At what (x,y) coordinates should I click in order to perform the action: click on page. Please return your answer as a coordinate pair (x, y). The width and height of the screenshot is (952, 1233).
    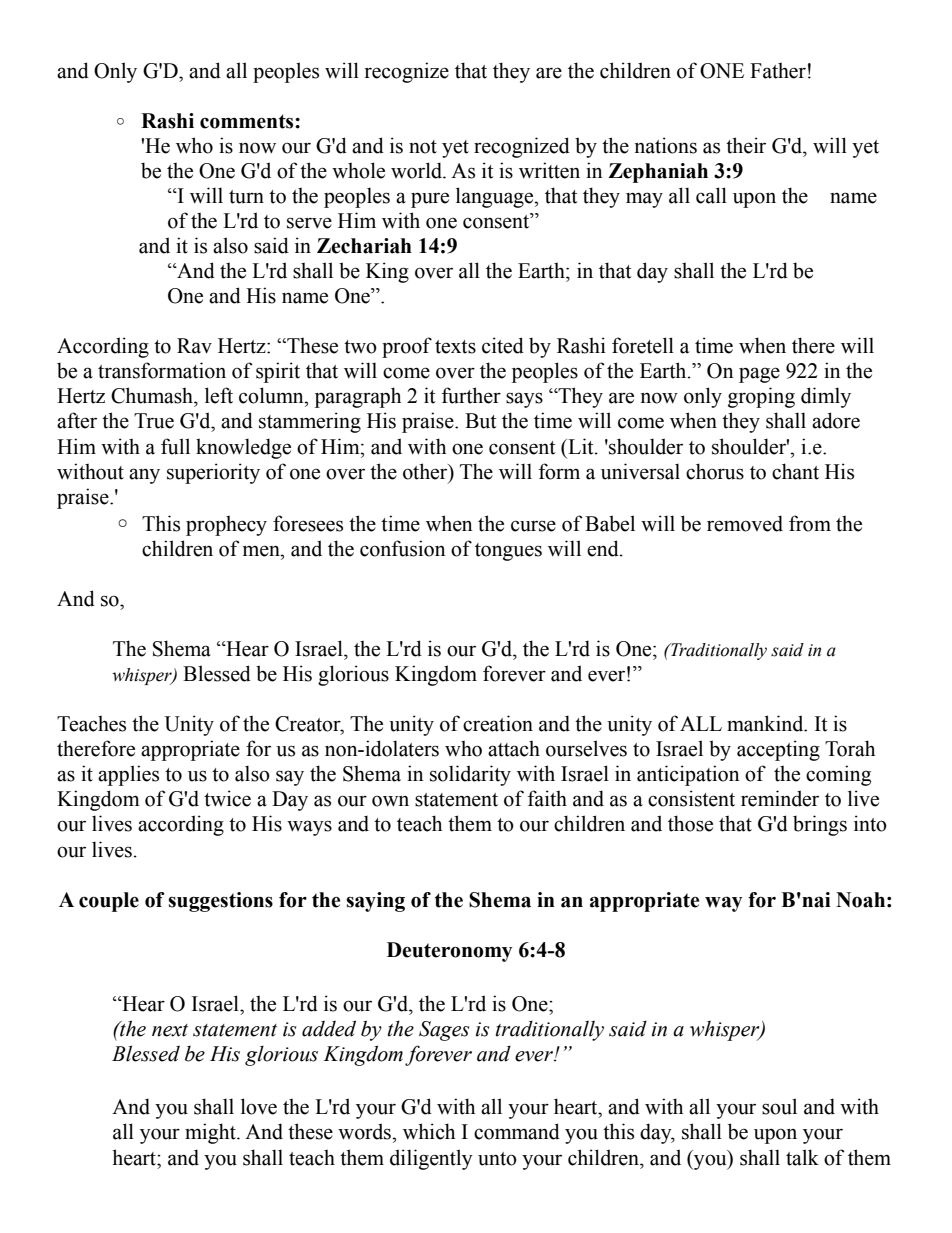
    Looking at the image, I should click on (759, 375).
